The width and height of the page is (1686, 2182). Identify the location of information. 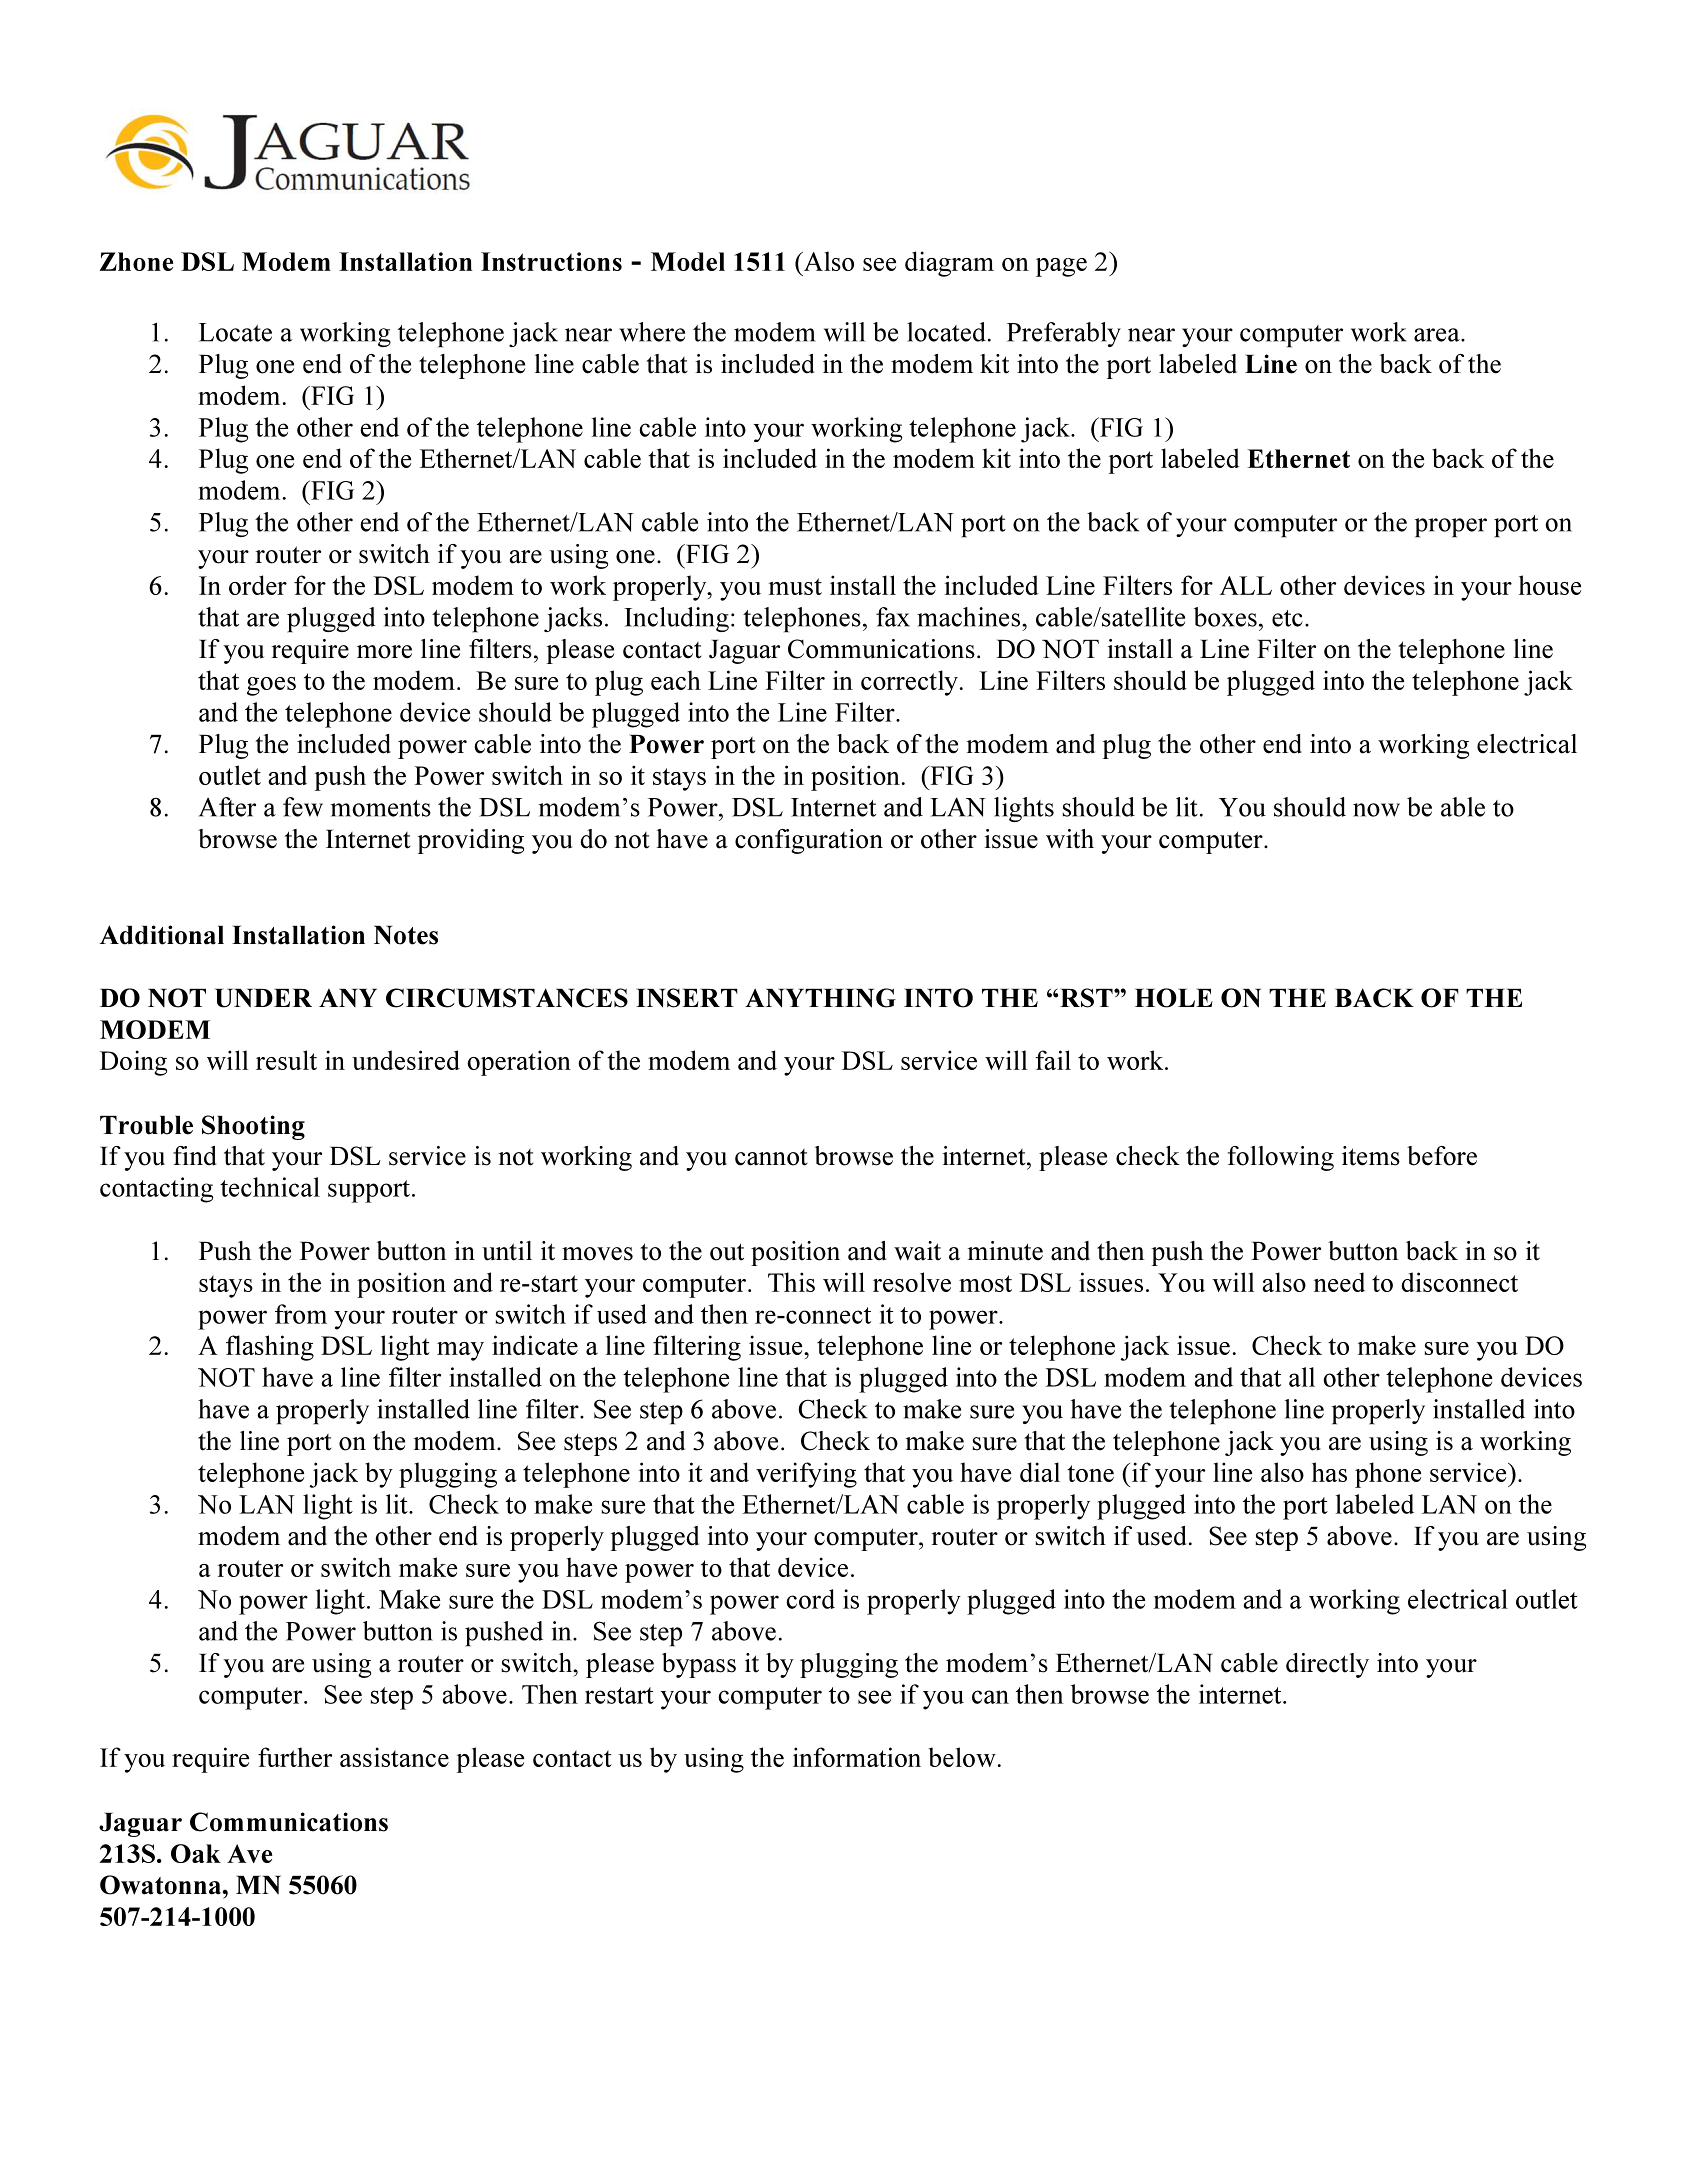
(857, 1757).
